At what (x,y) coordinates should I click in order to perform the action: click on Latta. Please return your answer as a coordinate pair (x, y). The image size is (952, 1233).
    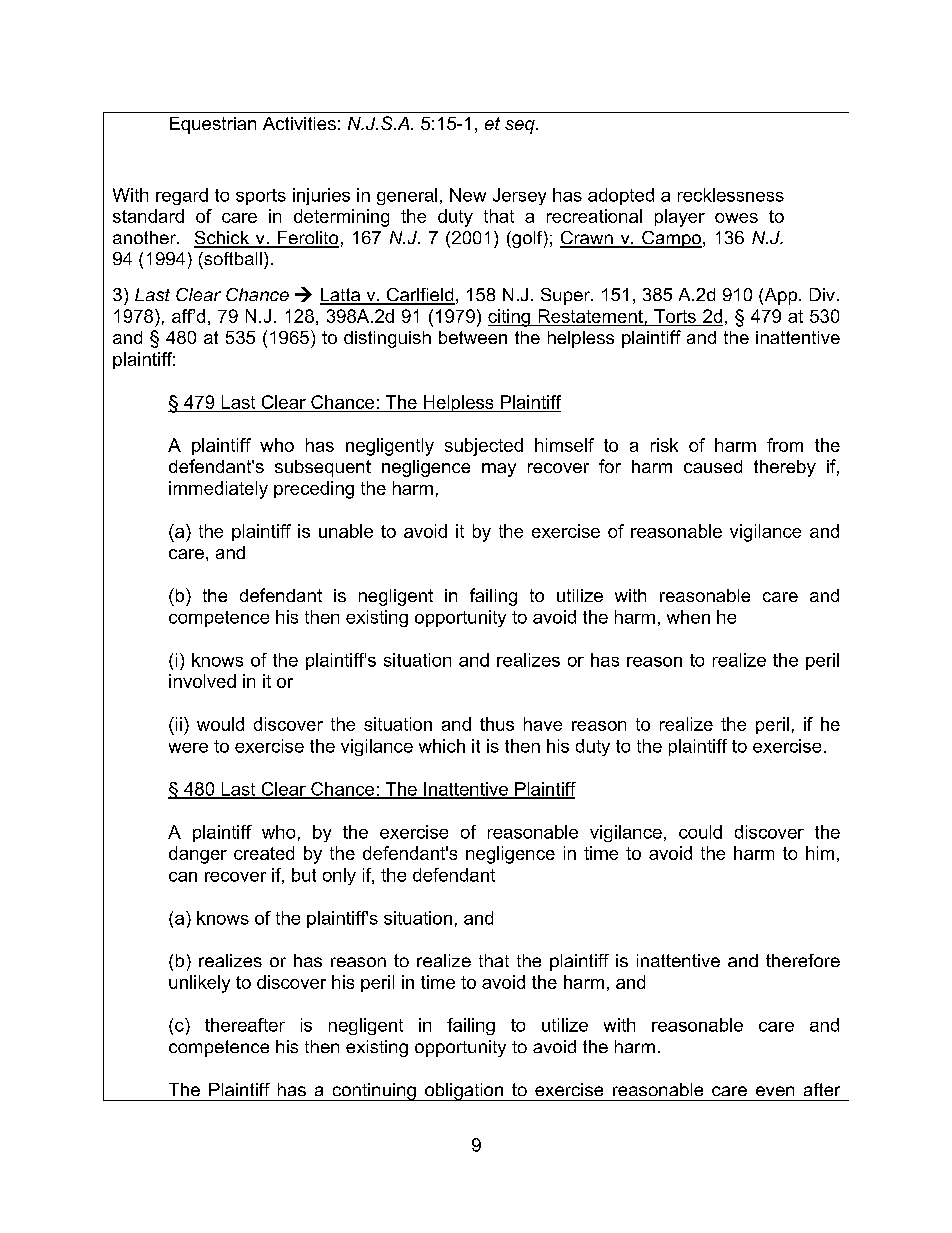
    Looking at the image, I should click on (341, 296).
